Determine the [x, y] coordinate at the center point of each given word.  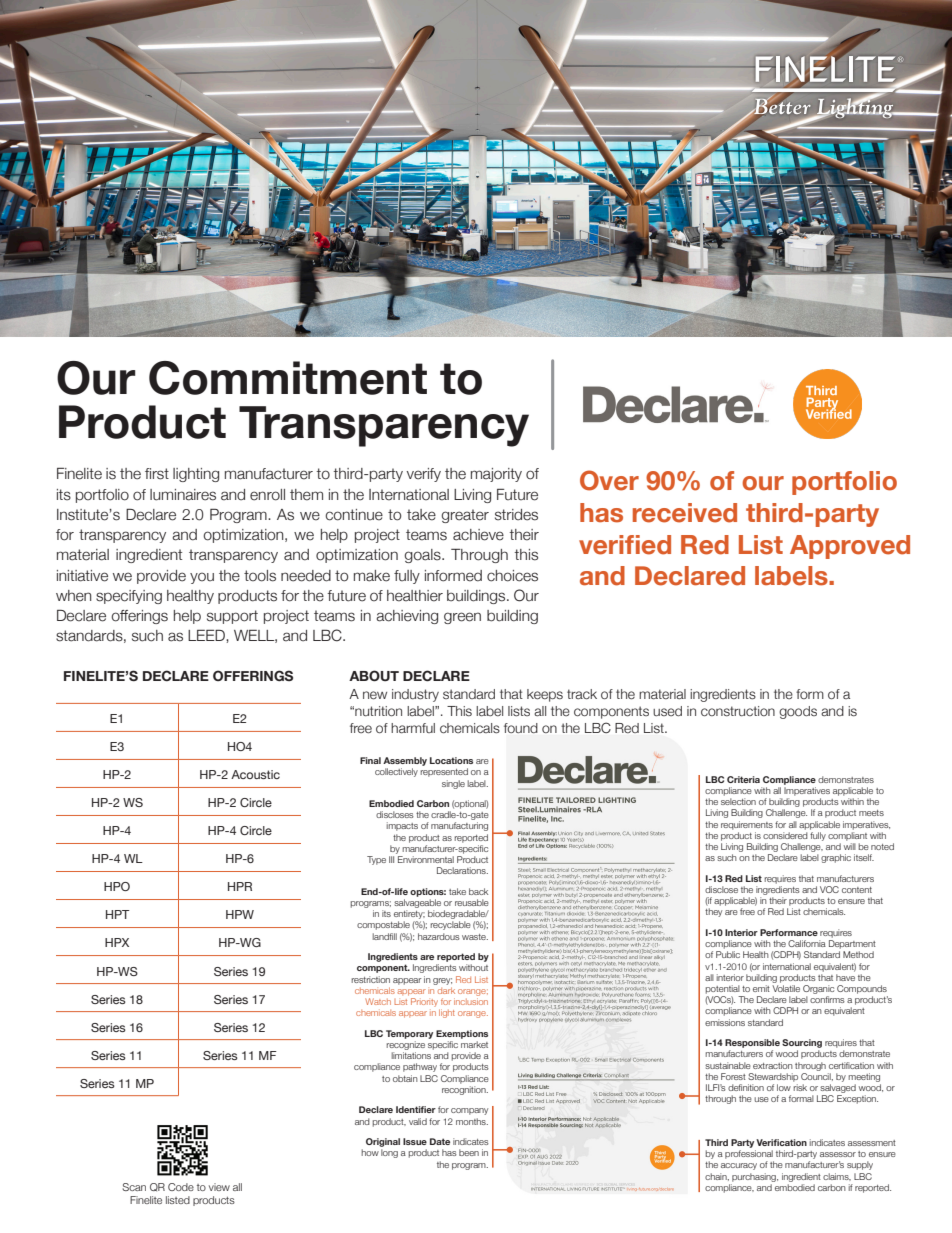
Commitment [288, 378]
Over [609, 480]
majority [496, 475]
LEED [207, 635]
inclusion [471, 1001]
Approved [850, 547]
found [521, 728]
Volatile [786, 988]
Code [181, 1187]
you [202, 578]
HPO [117, 886]
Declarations [462, 870]
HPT [118, 914]
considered [785, 835]
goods [798, 712]
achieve [478, 535]
